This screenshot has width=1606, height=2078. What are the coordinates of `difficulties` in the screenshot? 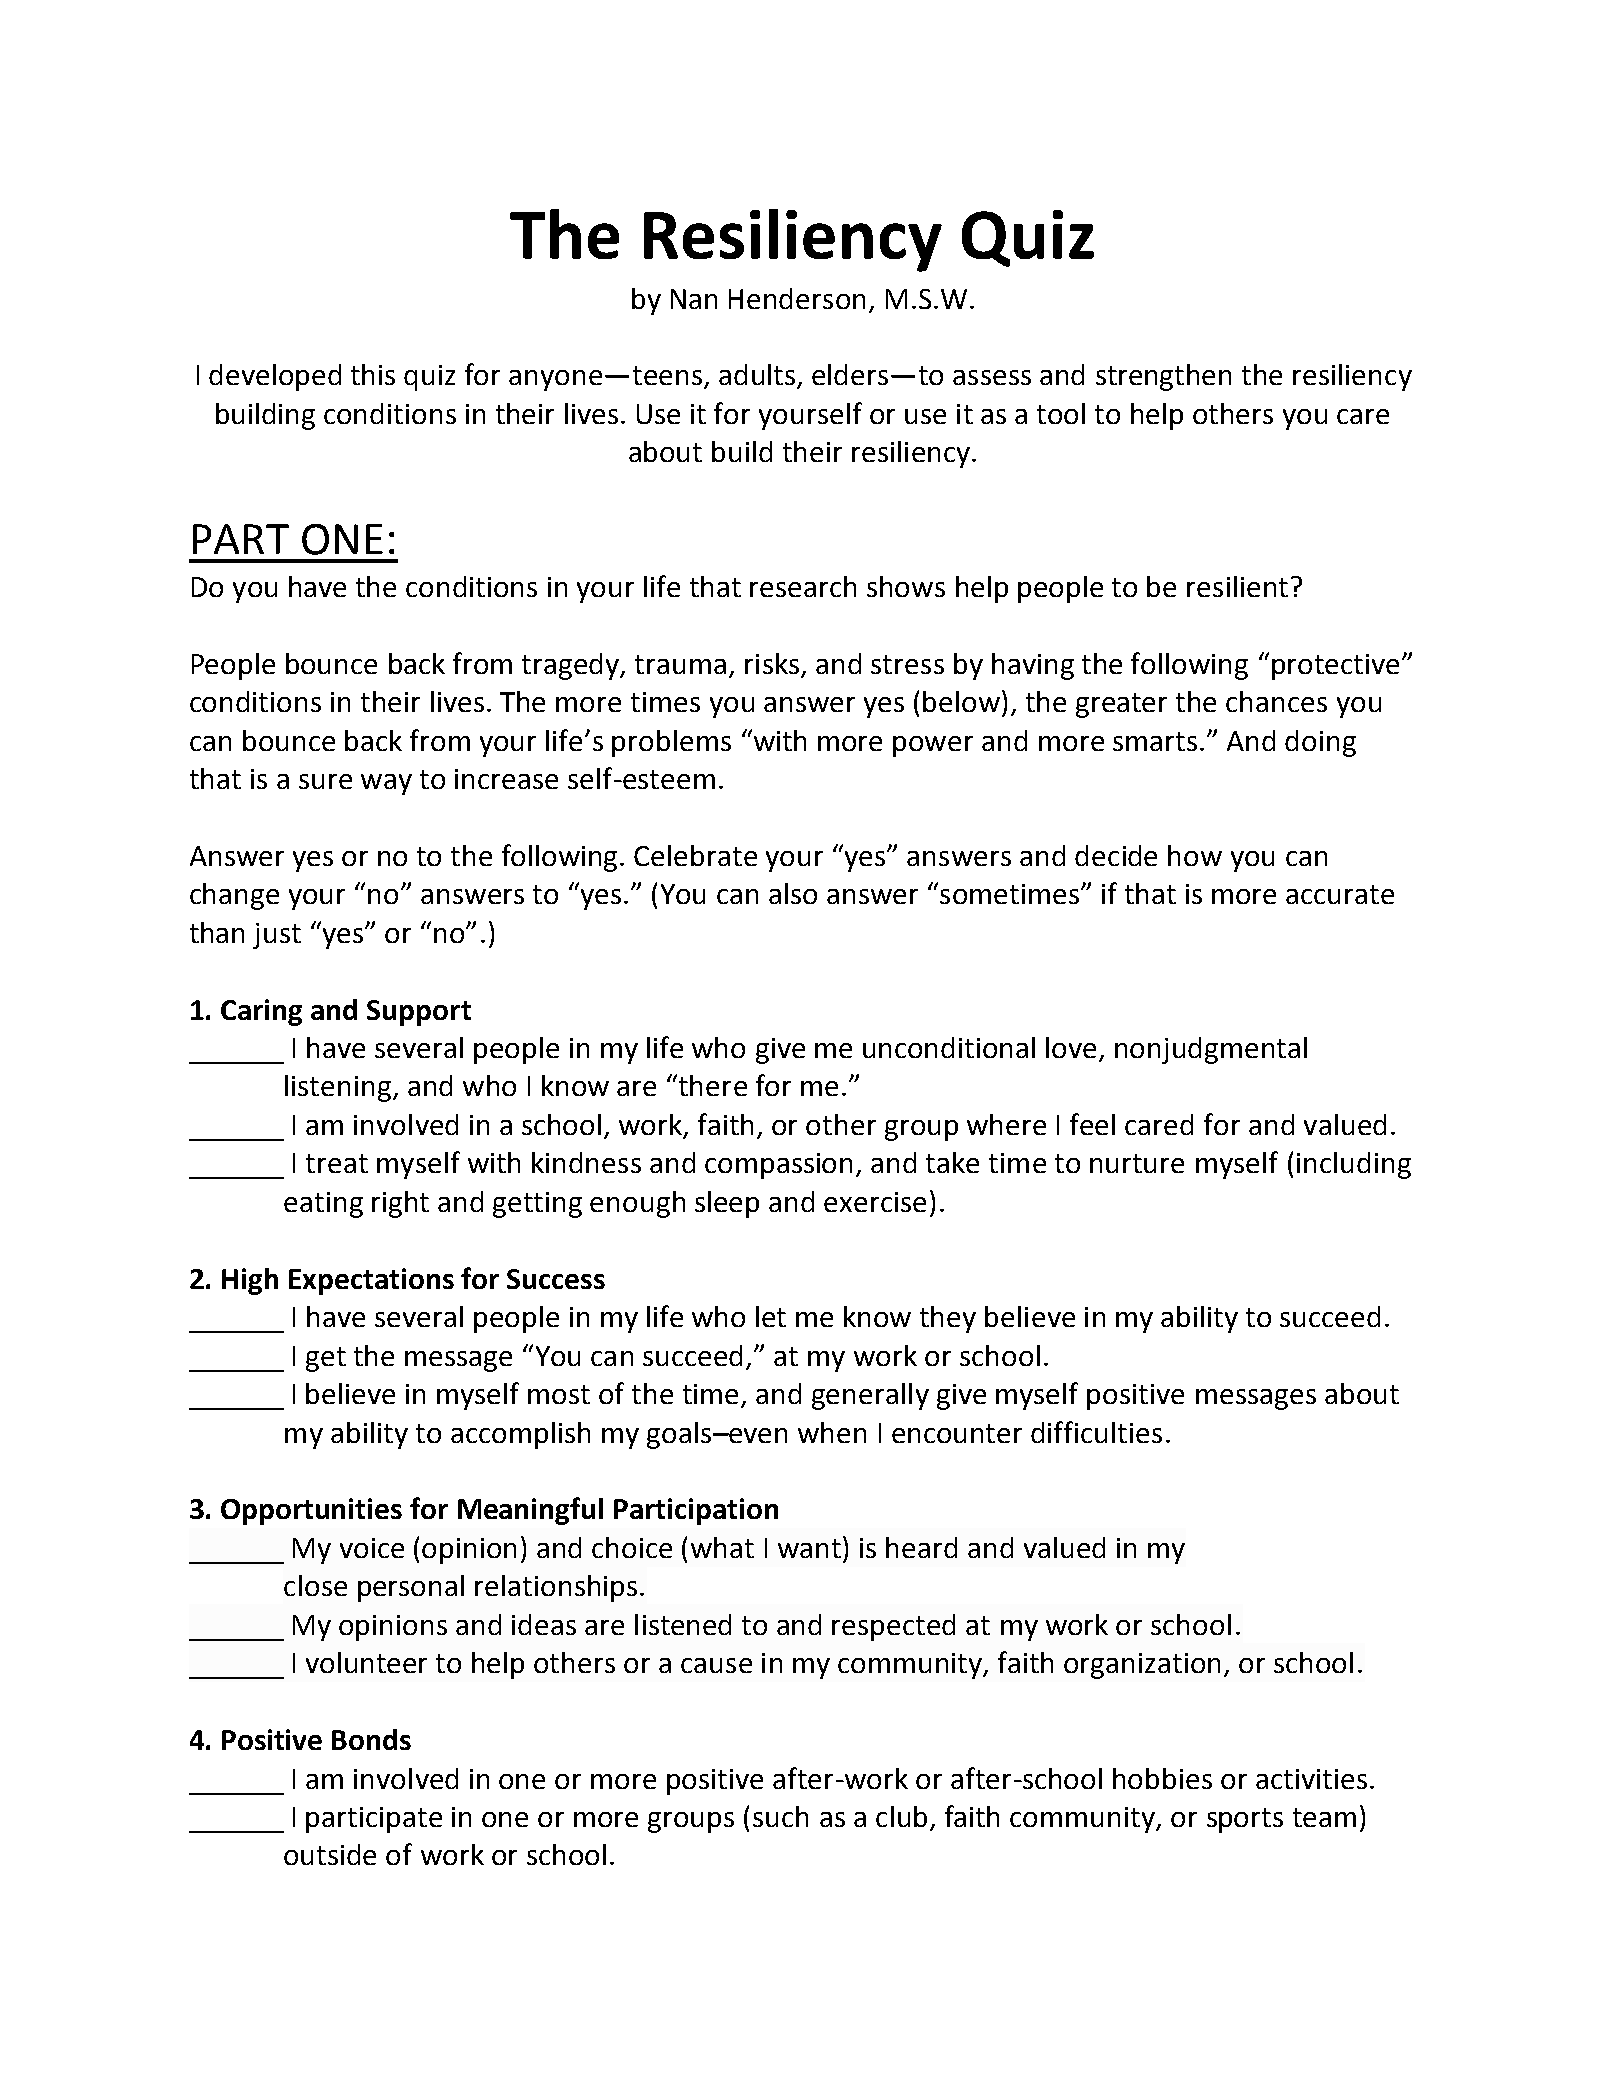 It's located at (1096, 1432).
